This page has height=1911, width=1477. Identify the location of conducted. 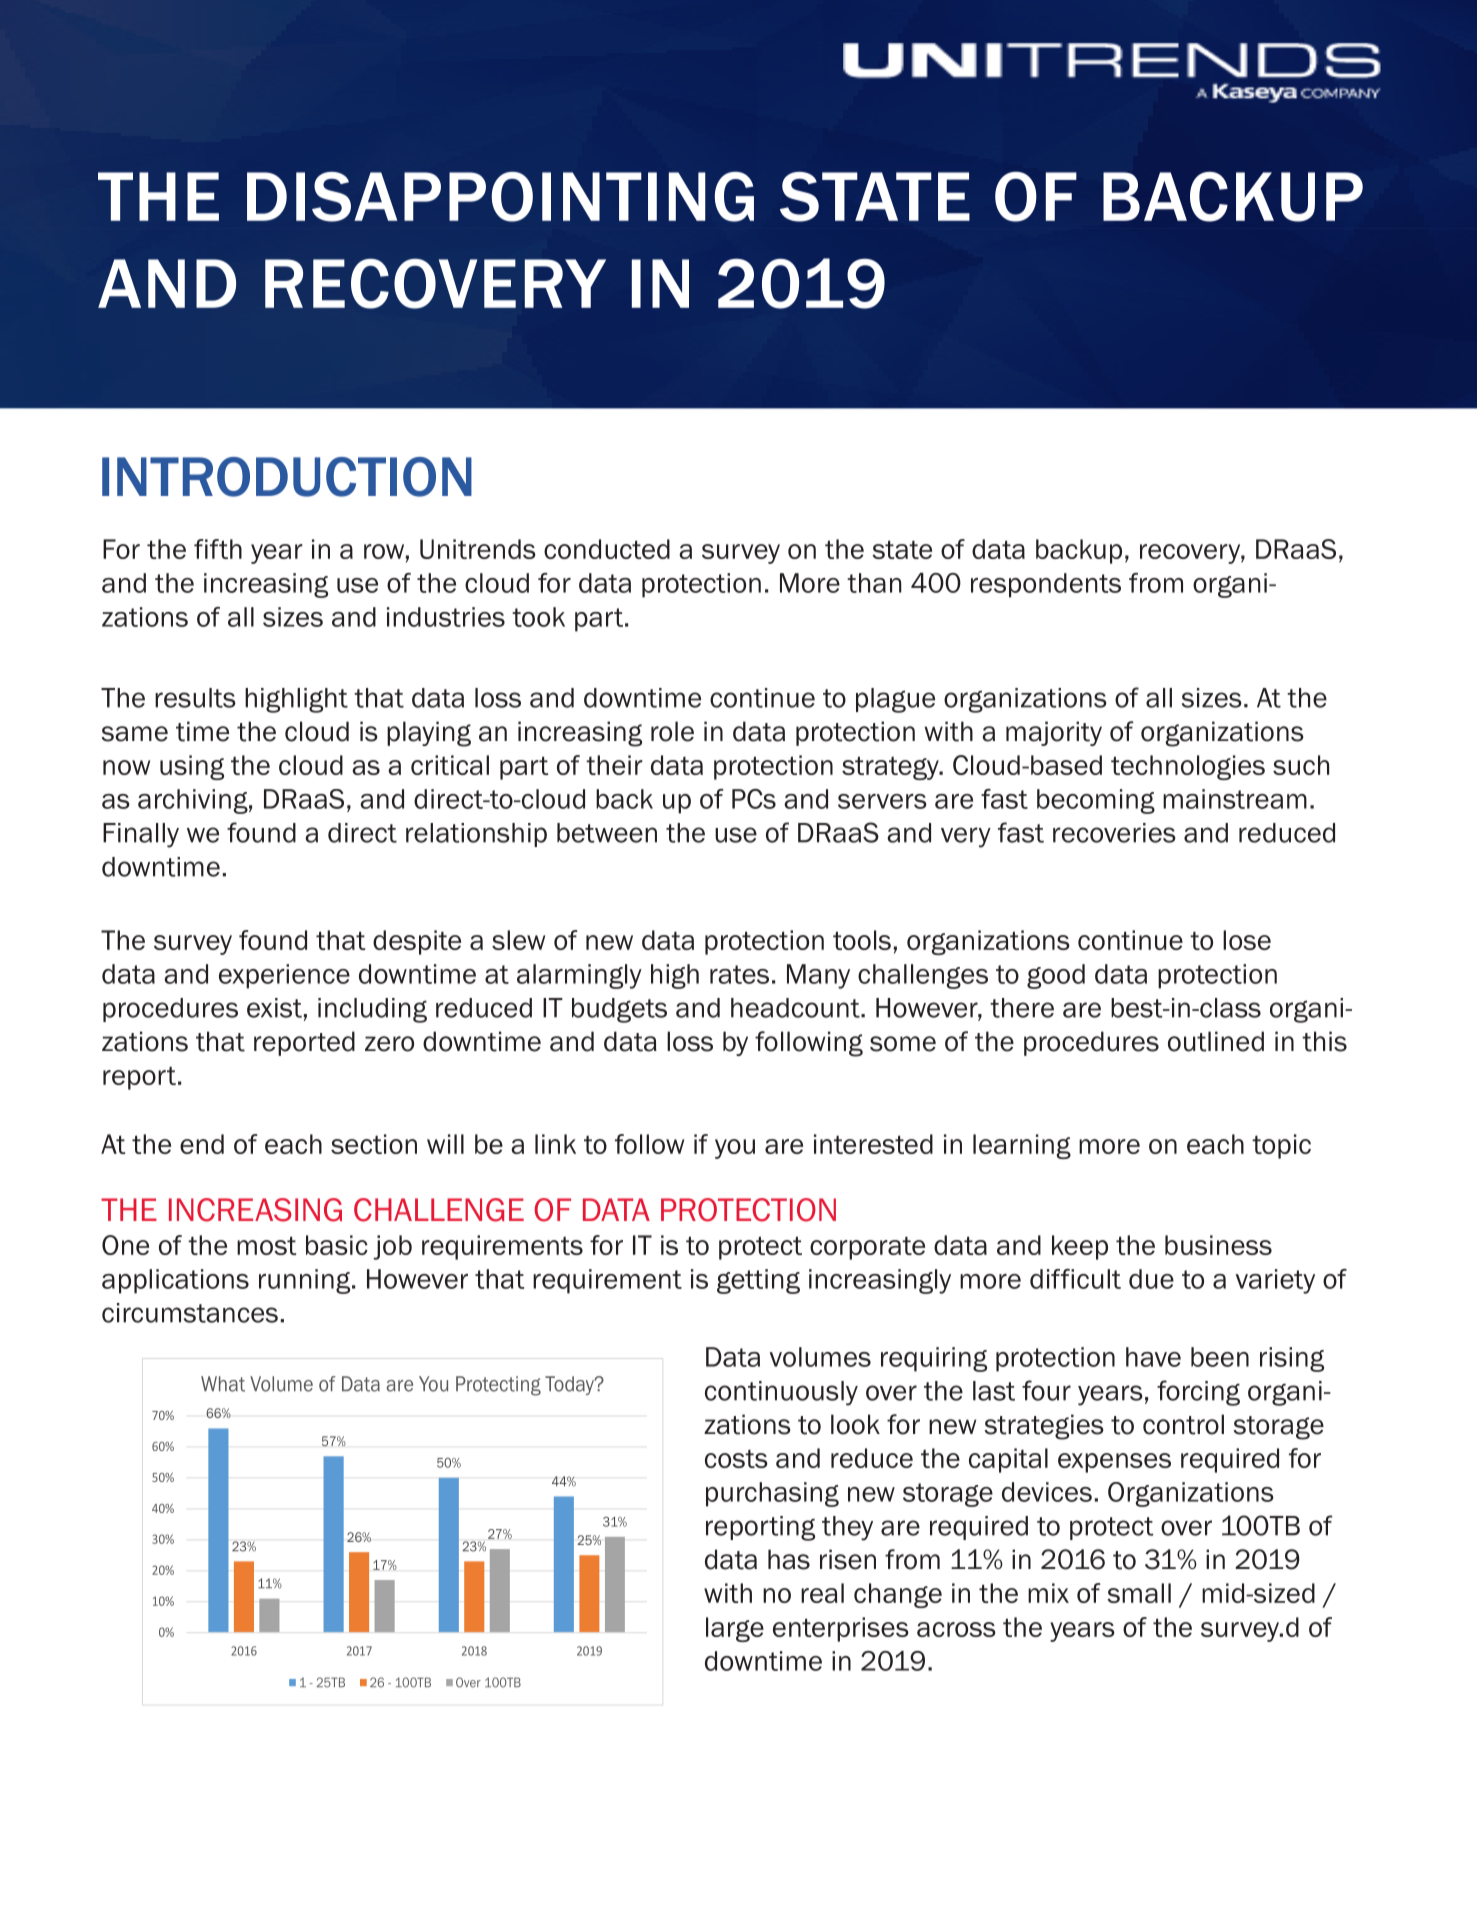
(607, 549).
